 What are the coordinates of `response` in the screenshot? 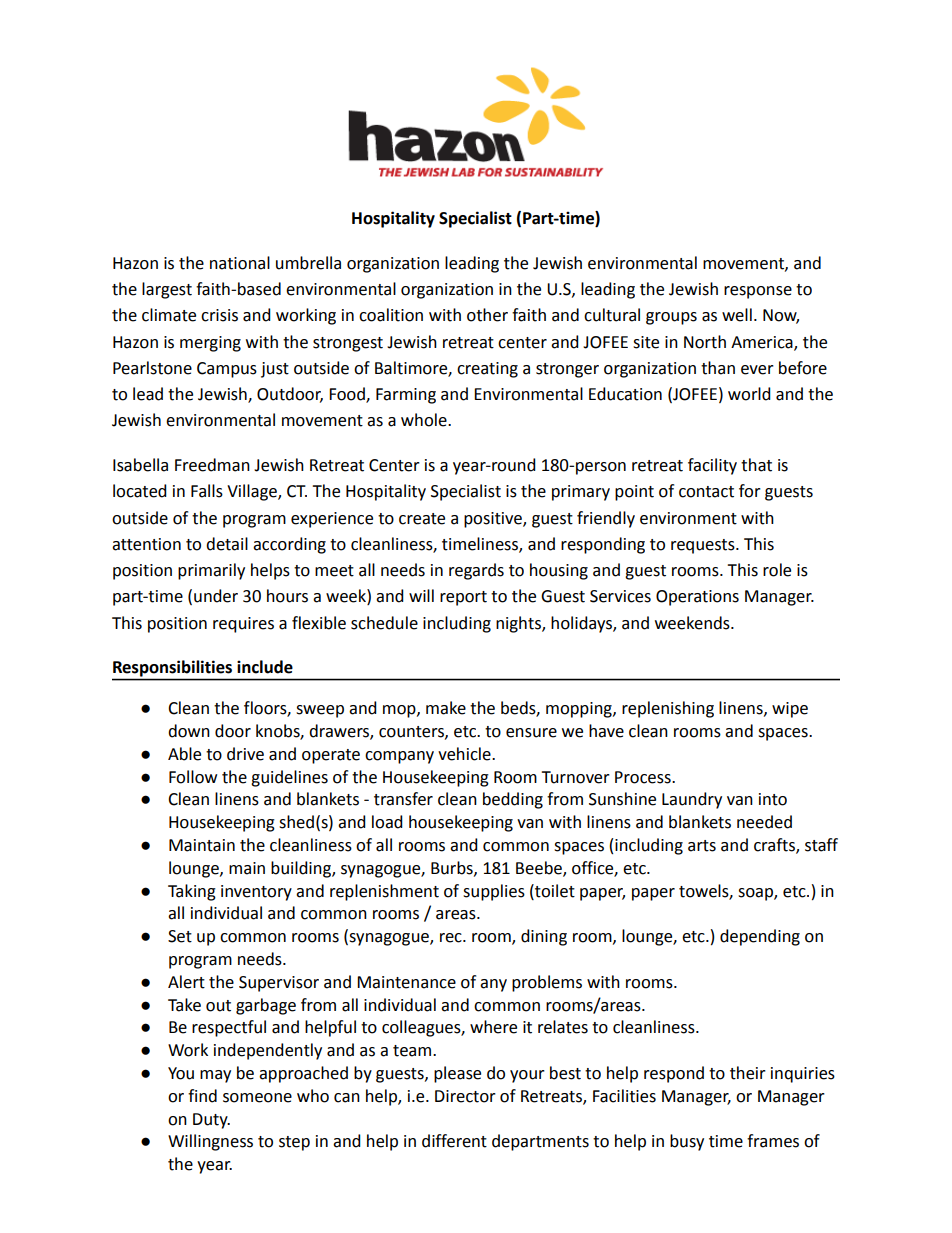 It's located at (758, 292).
